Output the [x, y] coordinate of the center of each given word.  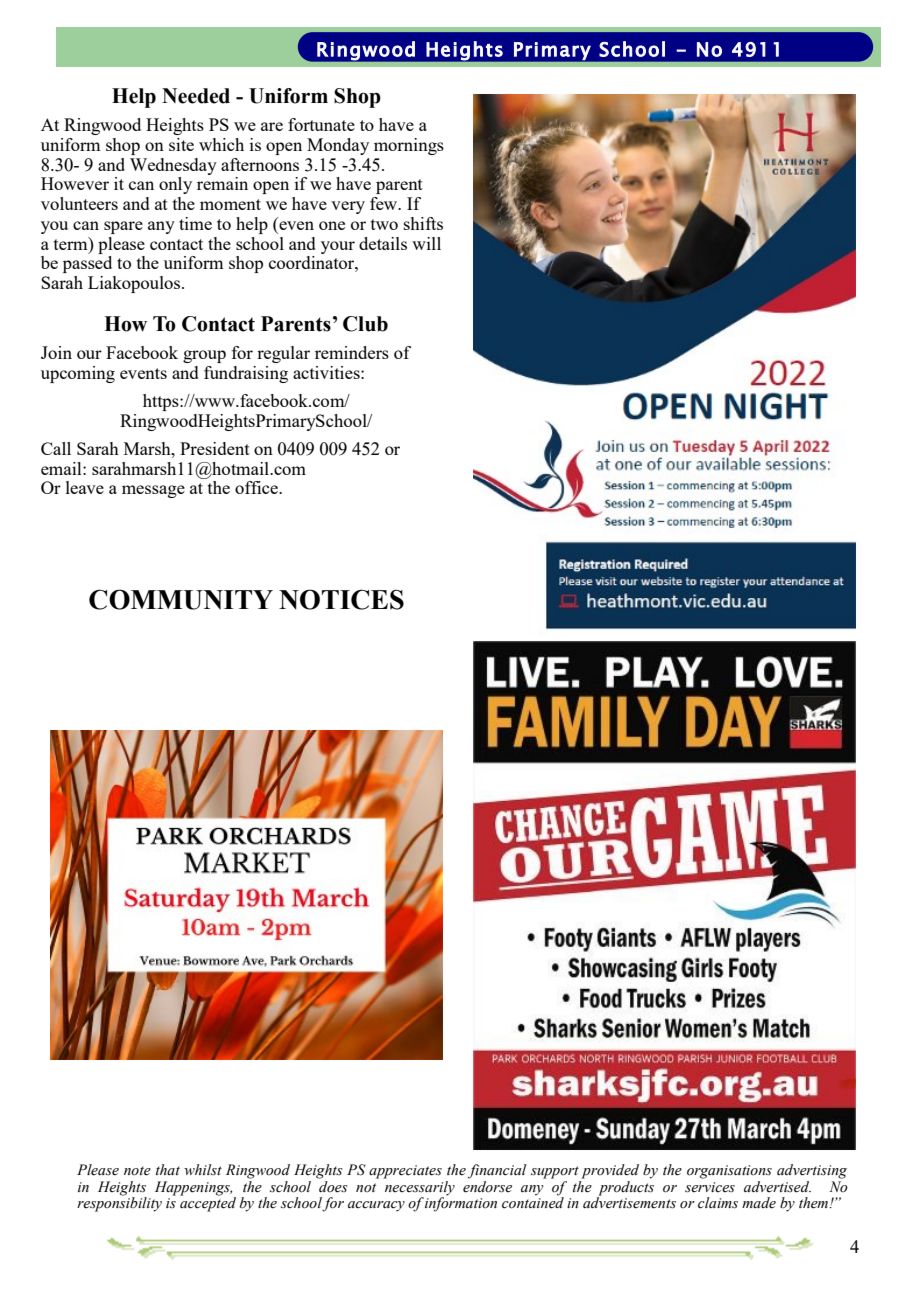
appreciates [405, 1172]
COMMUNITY [181, 599]
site [181, 144]
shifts [423, 223]
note [137, 1171]
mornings [409, 146]
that [168, 1169]
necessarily [419, 1188]
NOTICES [341, 599]
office [257, 487]
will [426, 243]
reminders [352, 352]
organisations [729, 1172]
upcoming [78, 374]
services [710, 1187]
